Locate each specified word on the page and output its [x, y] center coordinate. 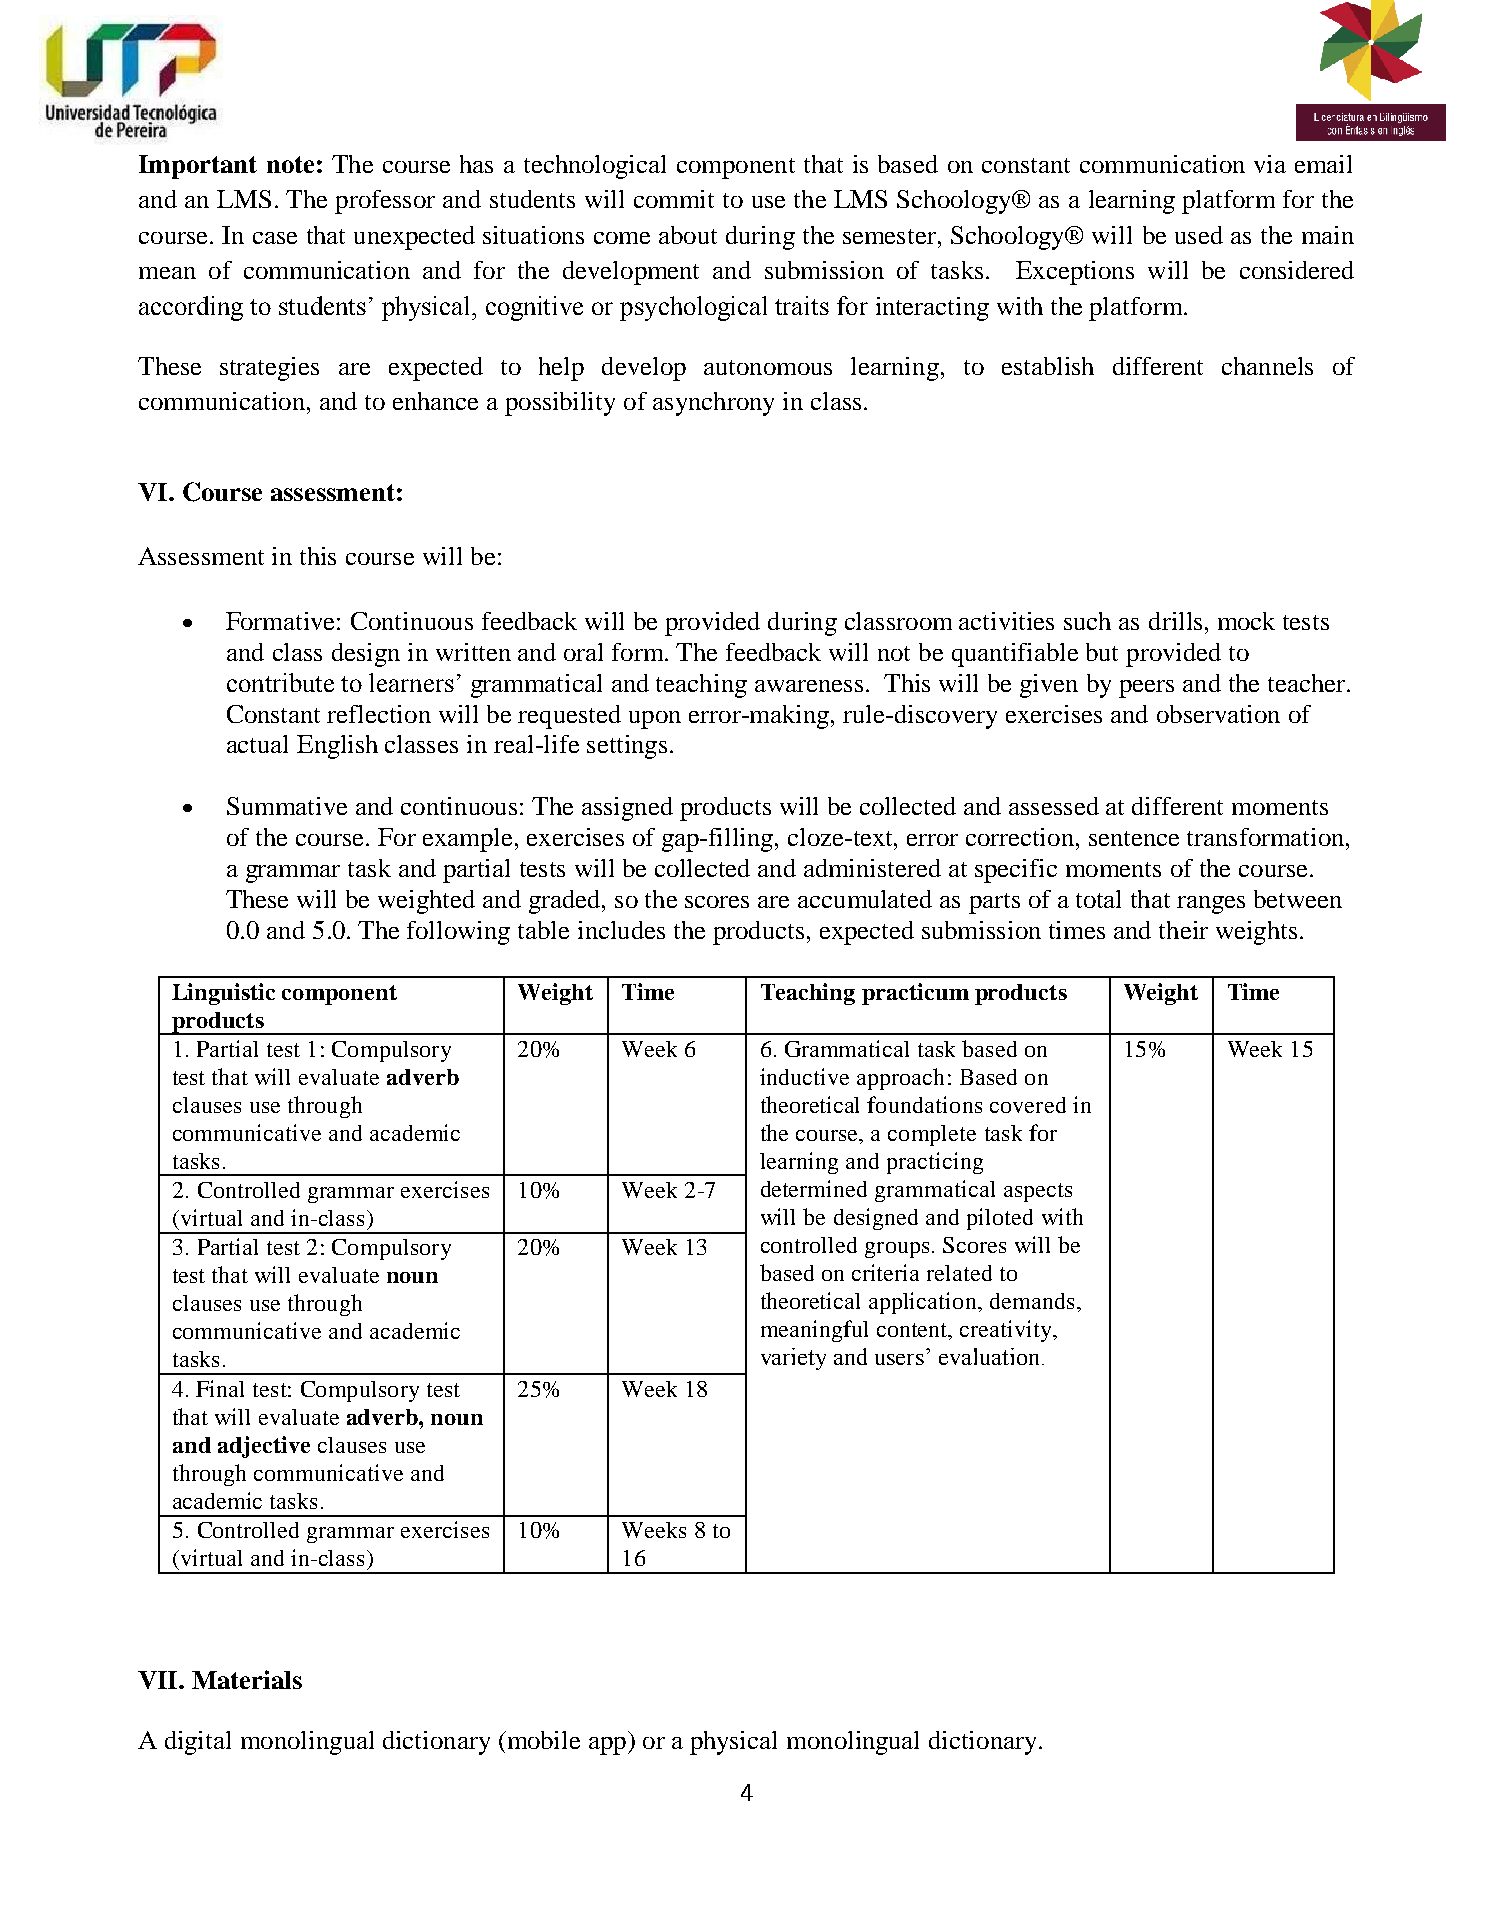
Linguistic [223, 994]
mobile [542, 1740]
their [1183, 930]
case [275, 238]
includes [621, 930]
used [1199, 235]
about [688, 235]
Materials [247, 1679]
